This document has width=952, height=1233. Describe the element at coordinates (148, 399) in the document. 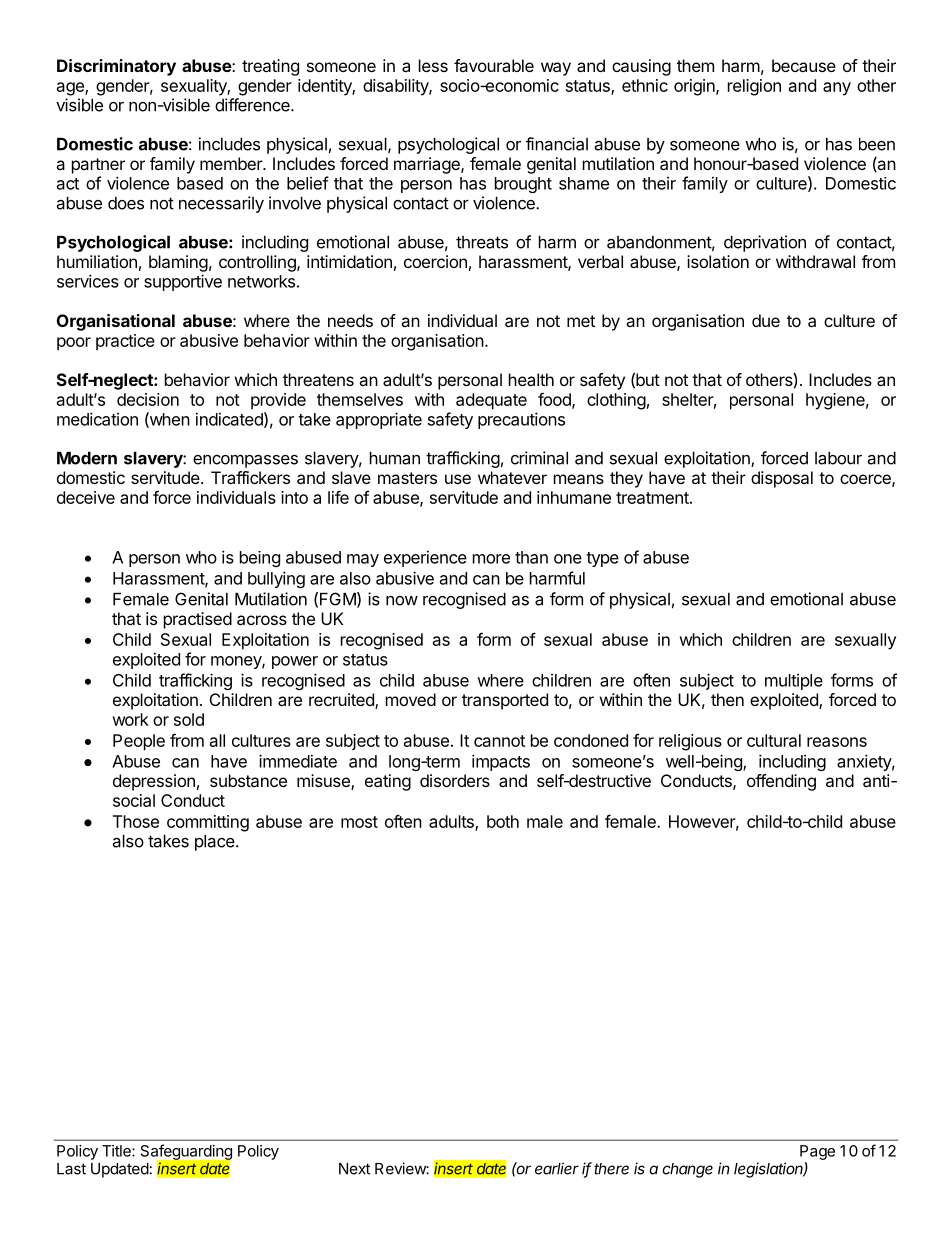

I see `decision` at that location.
